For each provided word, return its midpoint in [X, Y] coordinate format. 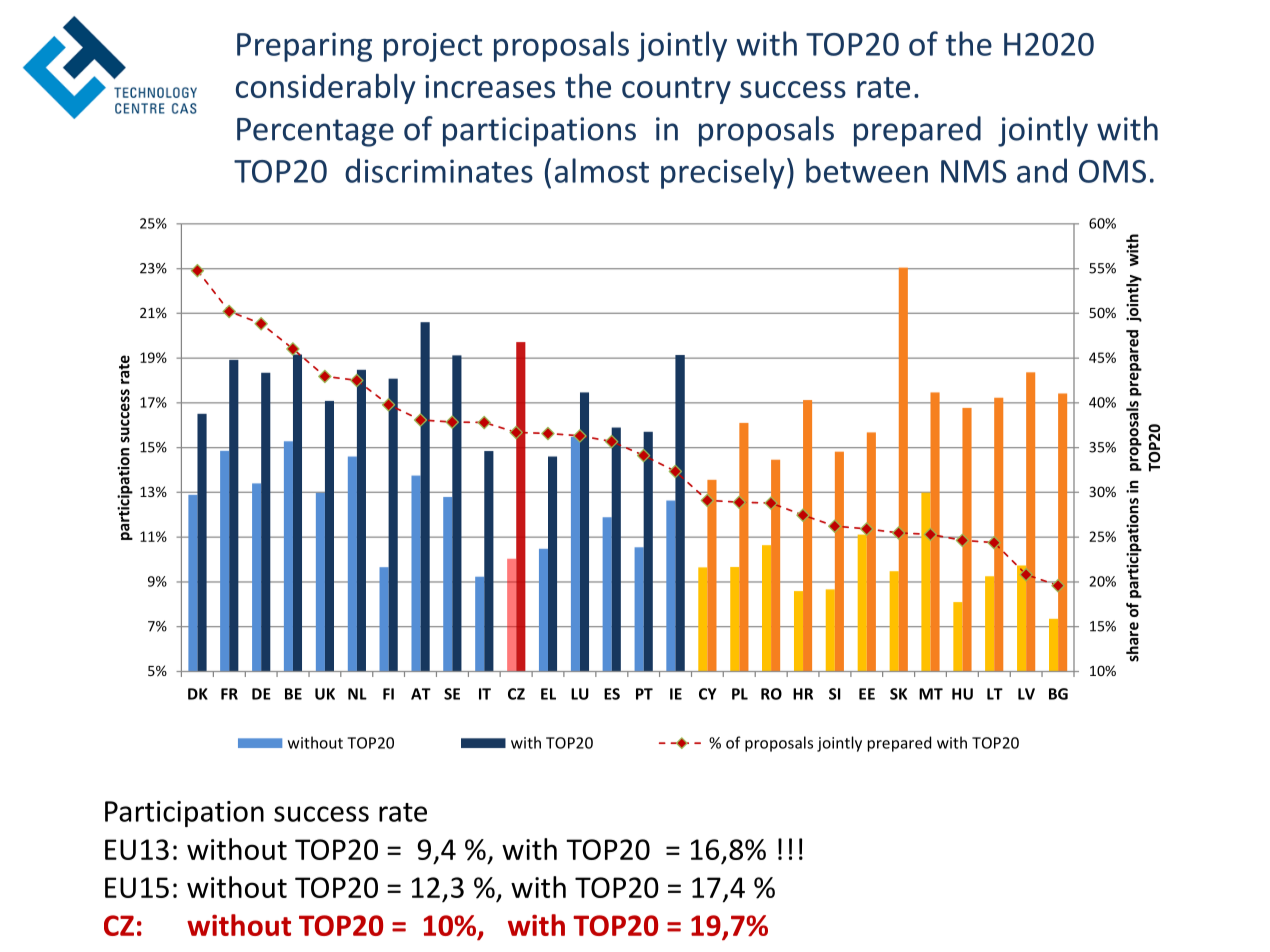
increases [490, 86]
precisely [723, 173]
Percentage [315, 132]
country [676, 90]
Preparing [304, 47]
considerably [325, 88]
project [433, 47]
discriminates [439, 170]
